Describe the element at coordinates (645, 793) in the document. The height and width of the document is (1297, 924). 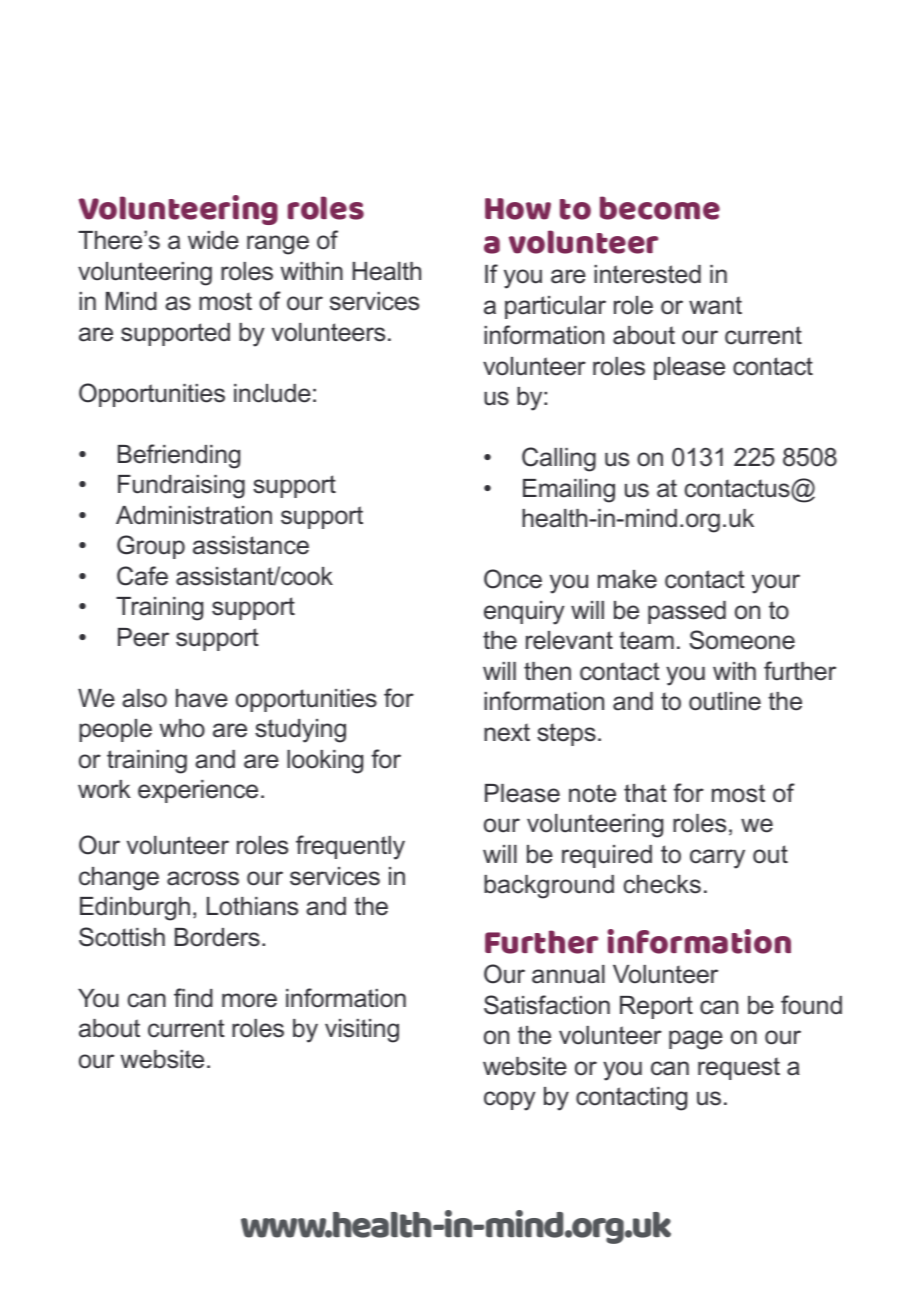
I see `that` at that location.
